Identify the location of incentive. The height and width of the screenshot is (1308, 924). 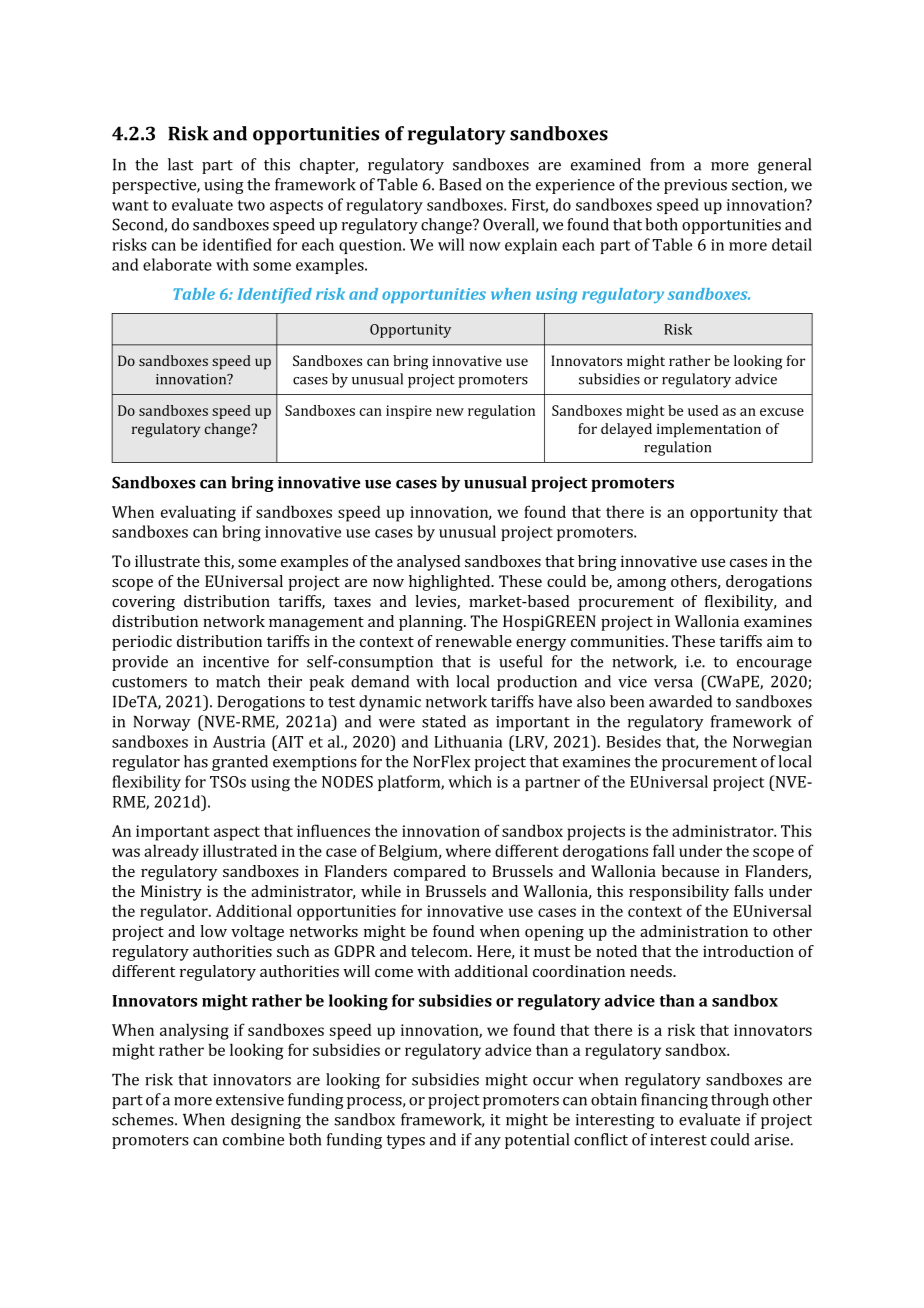
(236, 662).
